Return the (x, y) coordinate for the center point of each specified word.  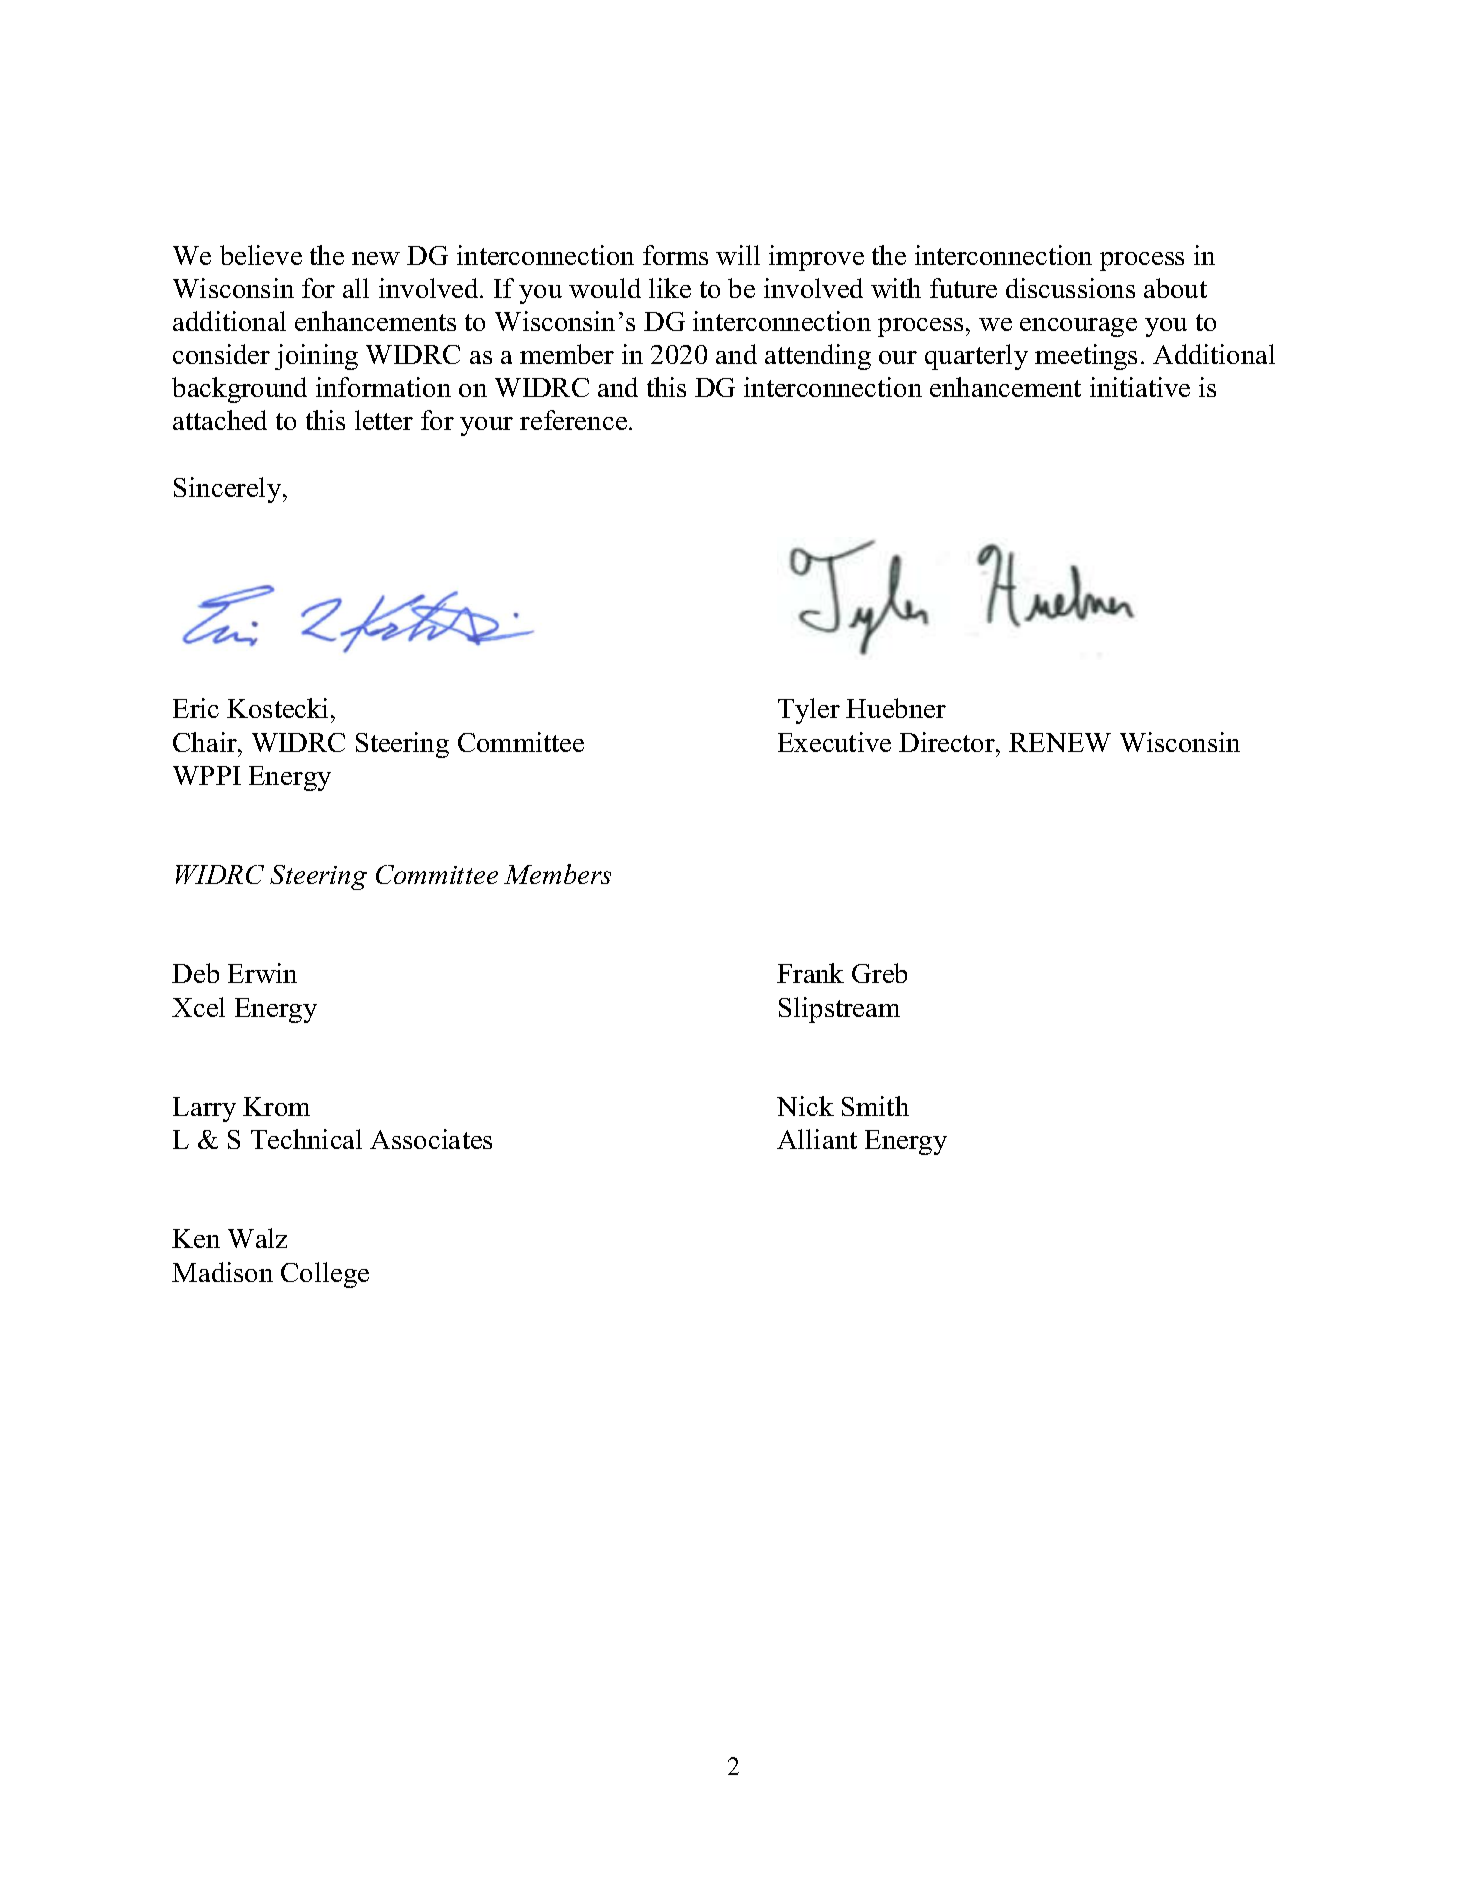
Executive (834, 742)
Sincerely (229, 490)
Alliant (817, 1139)
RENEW (1060, 742)
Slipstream (839, 1010)
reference (573, 420)
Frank (810, 973)
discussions (1070, 288)
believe (261, 255)
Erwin (262, 973)
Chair (206, 742)
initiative (1140, 387)
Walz (257, 1238)
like (670, 288)
